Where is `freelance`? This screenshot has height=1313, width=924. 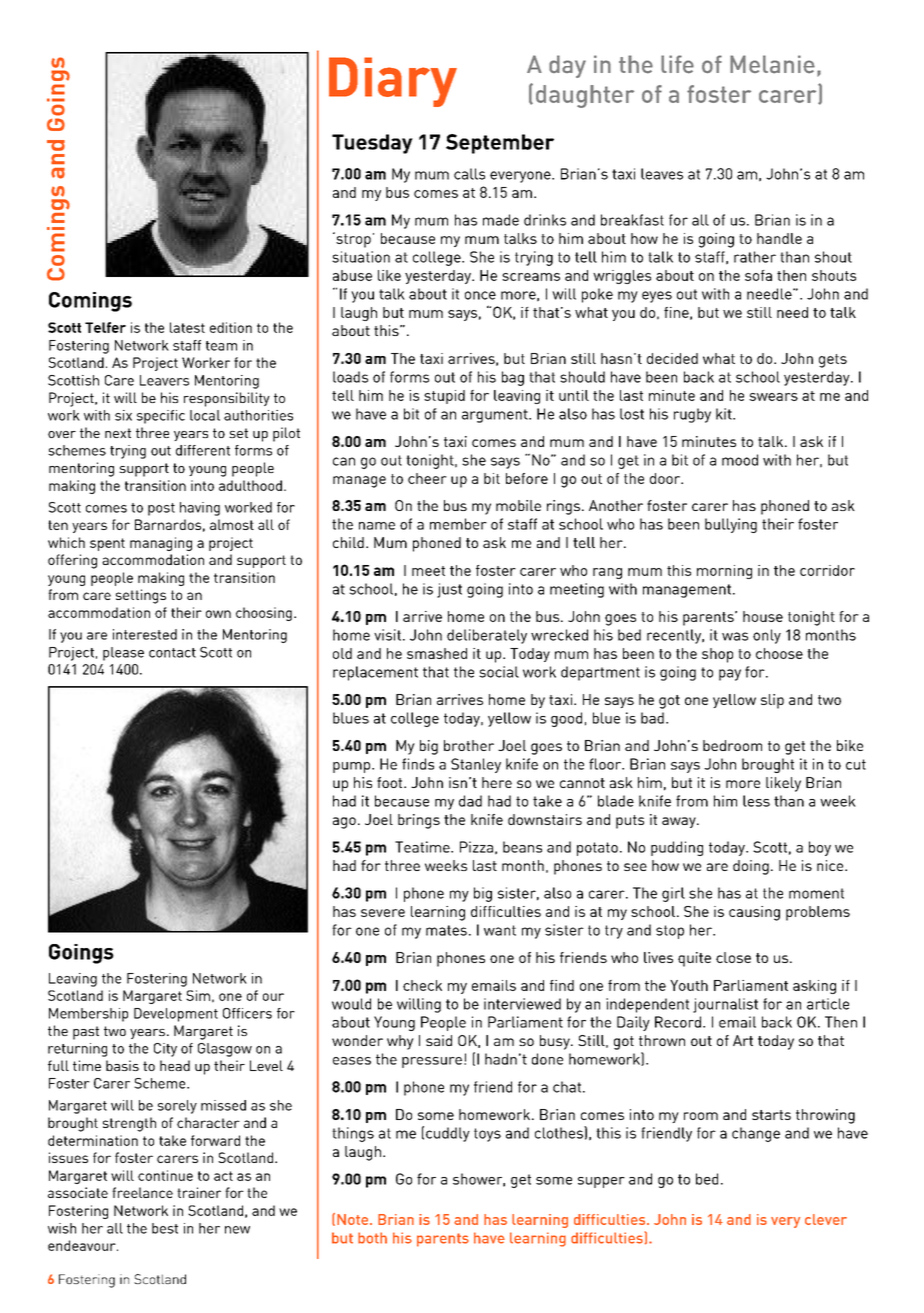
freelance is located at coordinates (142, 1192).
